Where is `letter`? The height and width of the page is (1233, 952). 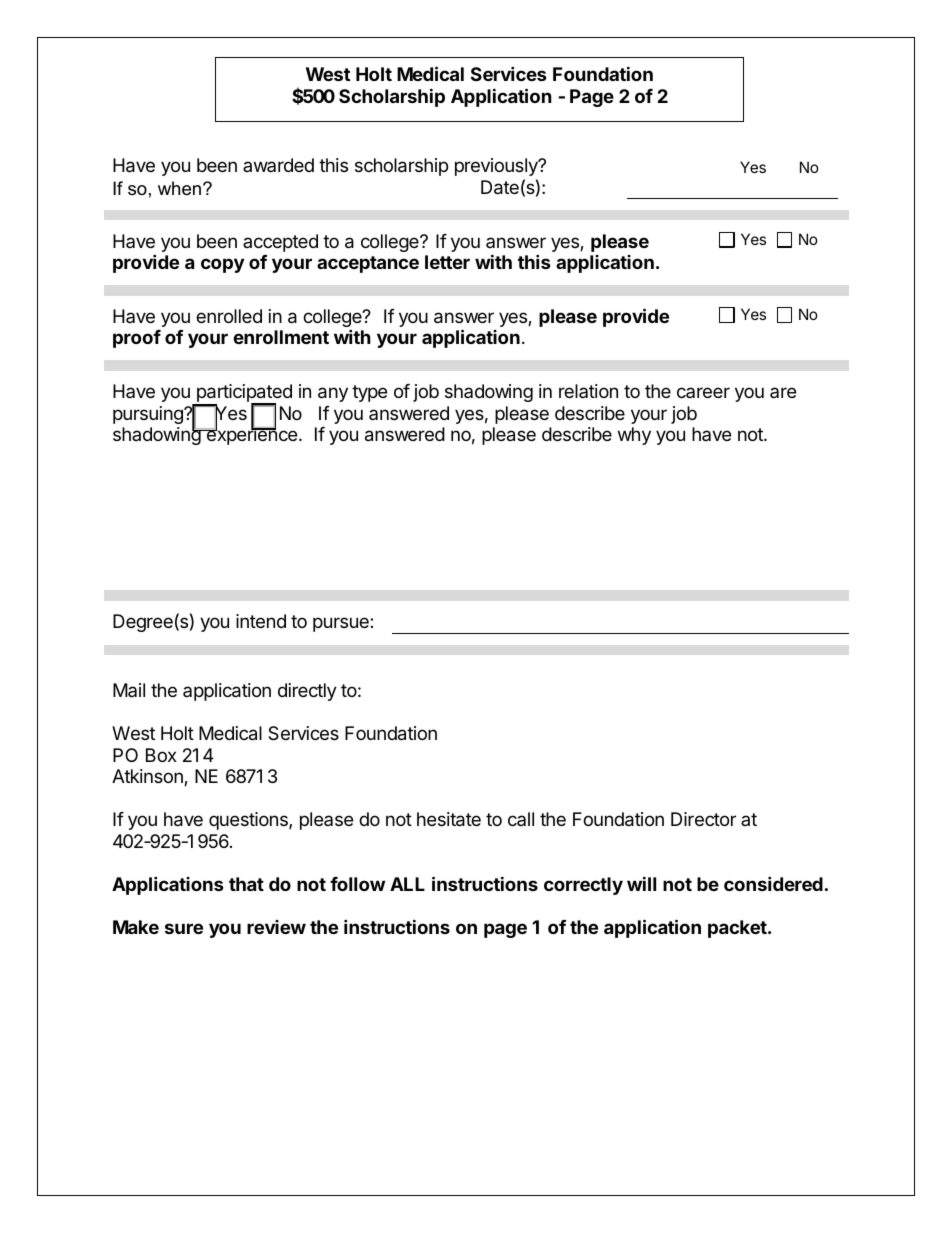 letter is located at coordinates (447, 262).
